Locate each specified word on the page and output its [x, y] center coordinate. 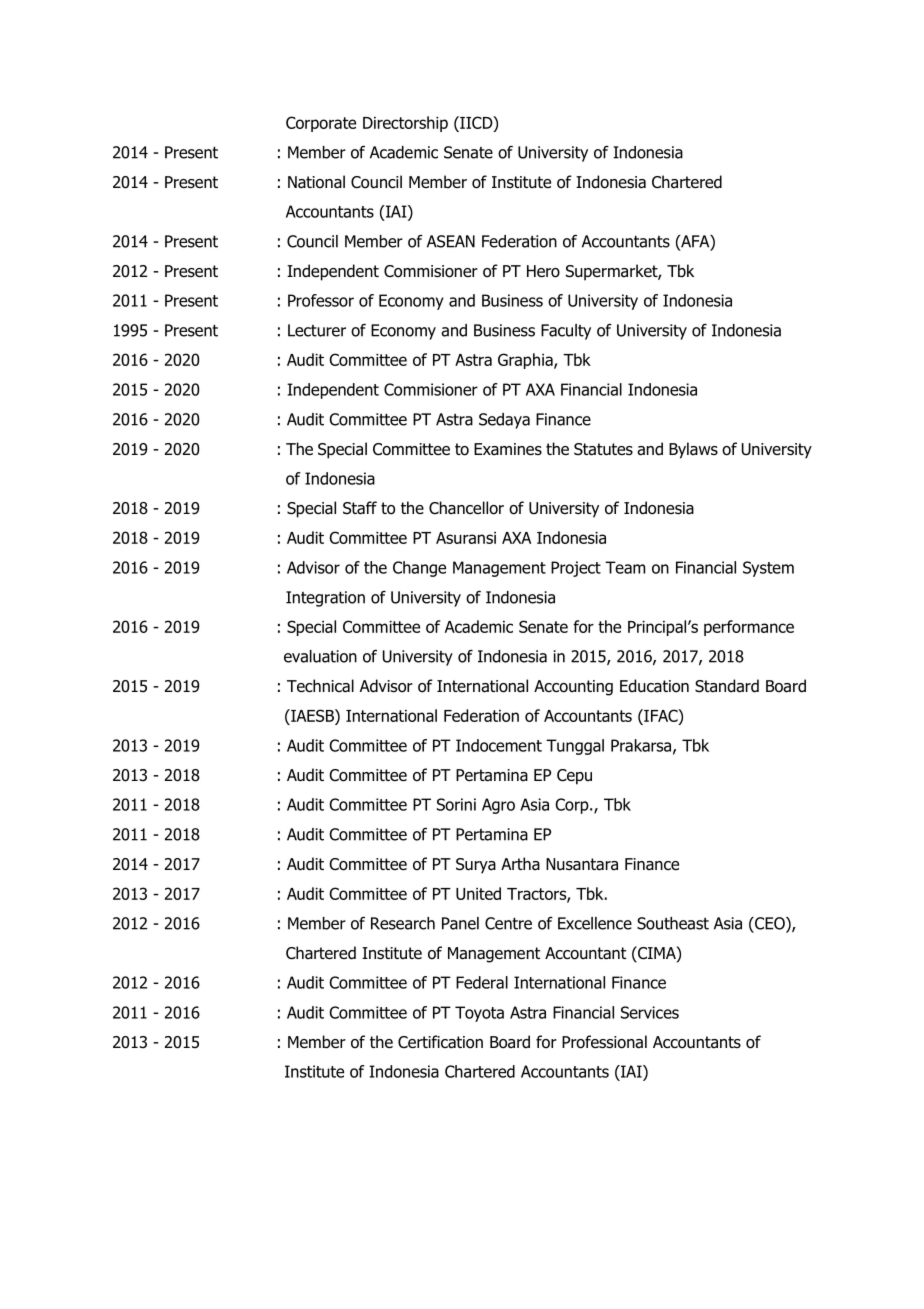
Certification [440, 1042]
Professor [321, 300]
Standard [727, 686]
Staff [360, 508]
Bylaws [693, 450]
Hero [543, 271]
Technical [320, 686]
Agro [498, 806]
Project [576, 569]
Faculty [566, 332]
